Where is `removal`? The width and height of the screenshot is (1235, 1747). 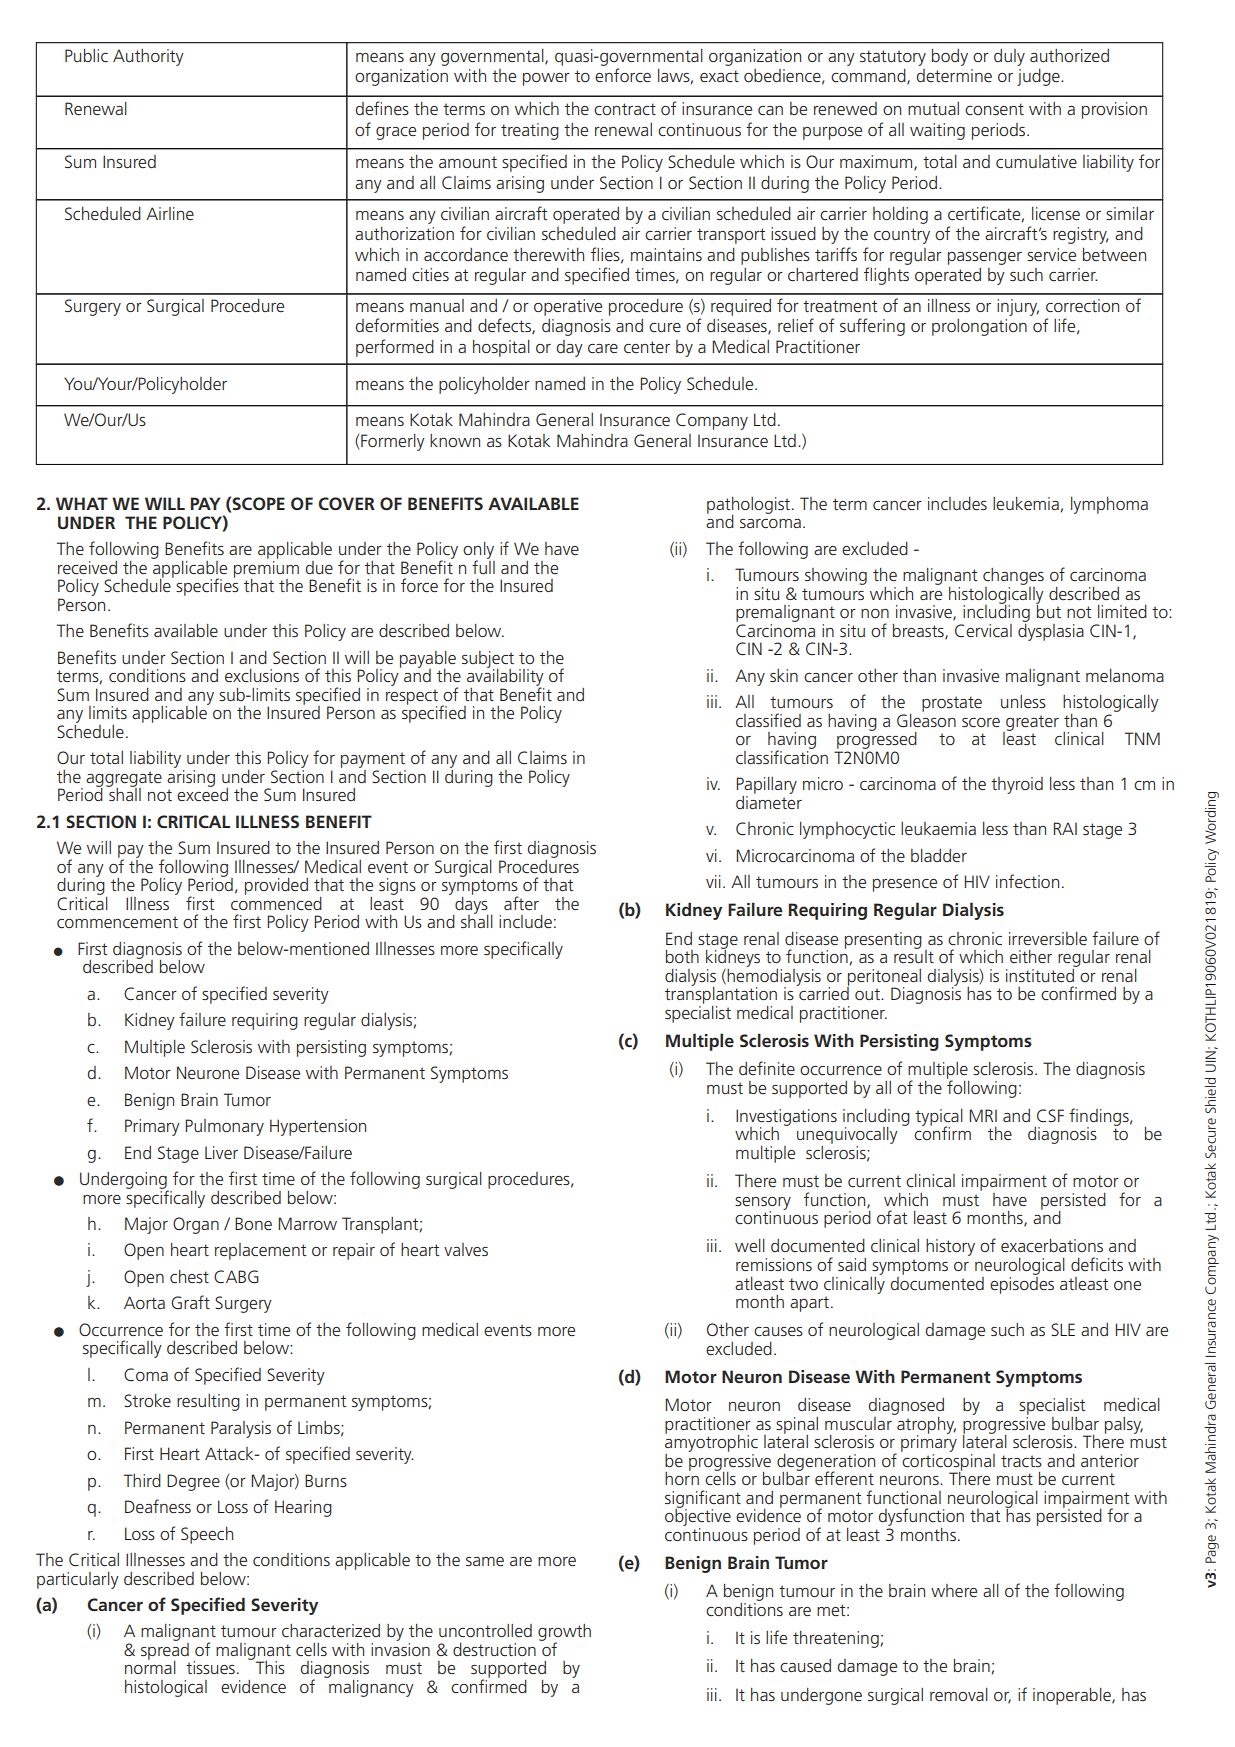 removal is located at coordinates (959, 1694).
